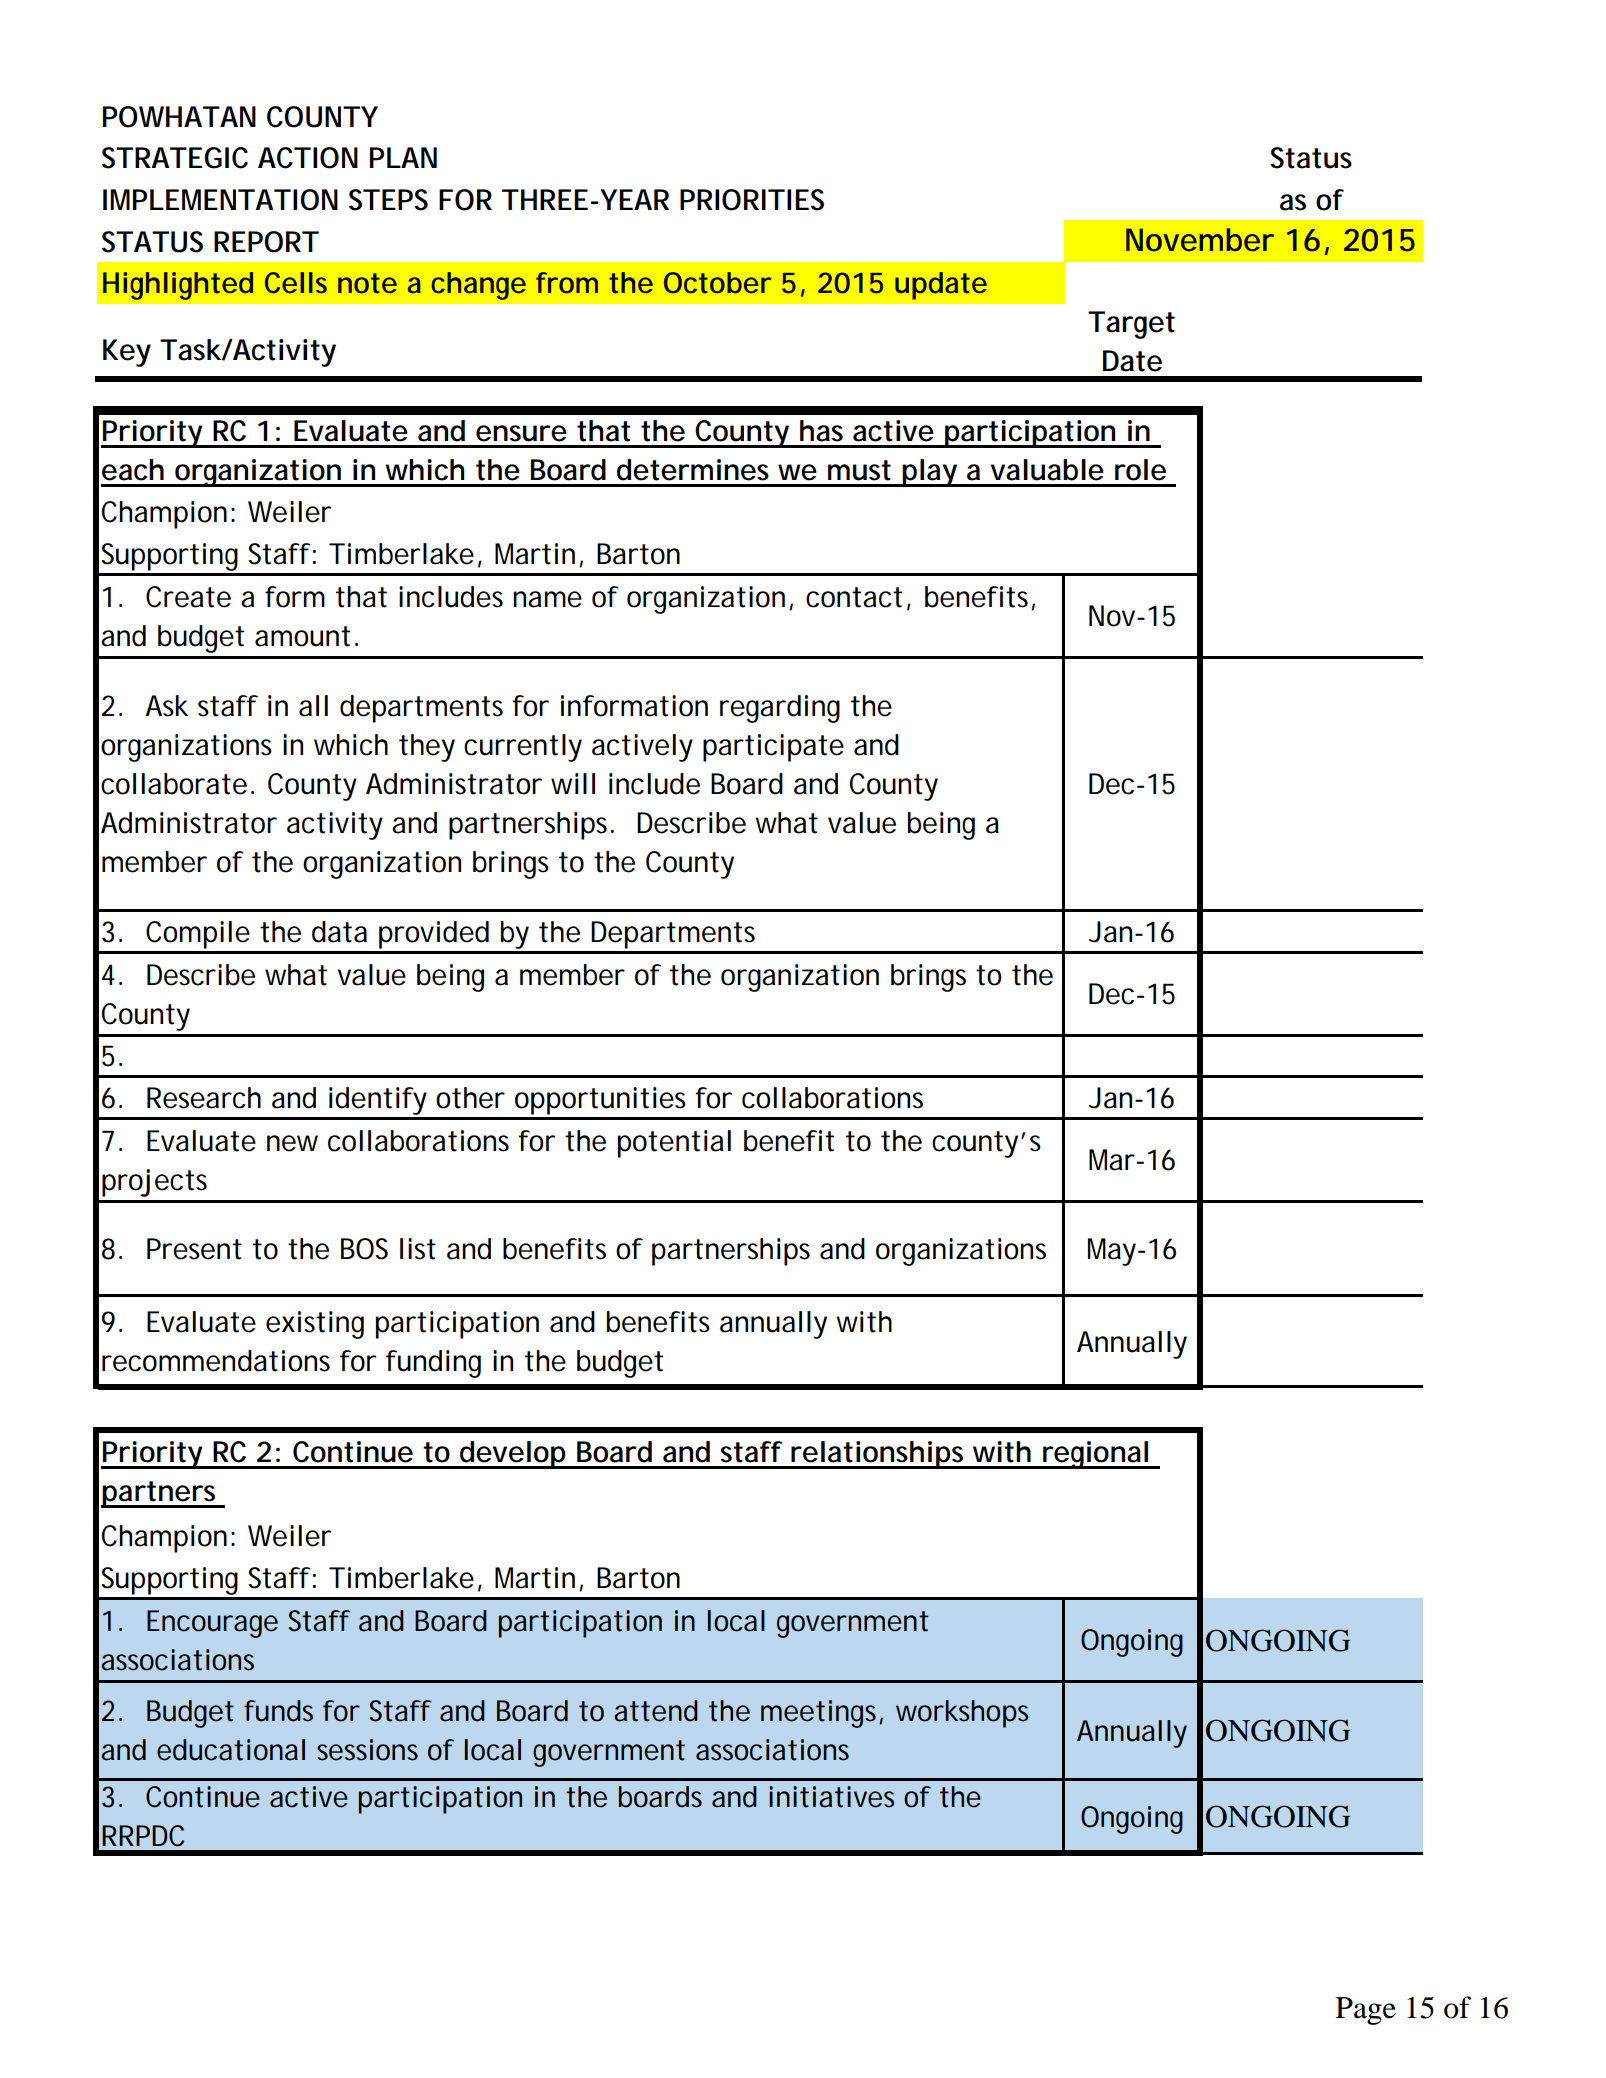 Image resolution: width=1606 pixels, height=2078 pixels. I want to click on regarding, so click(780, 709).
